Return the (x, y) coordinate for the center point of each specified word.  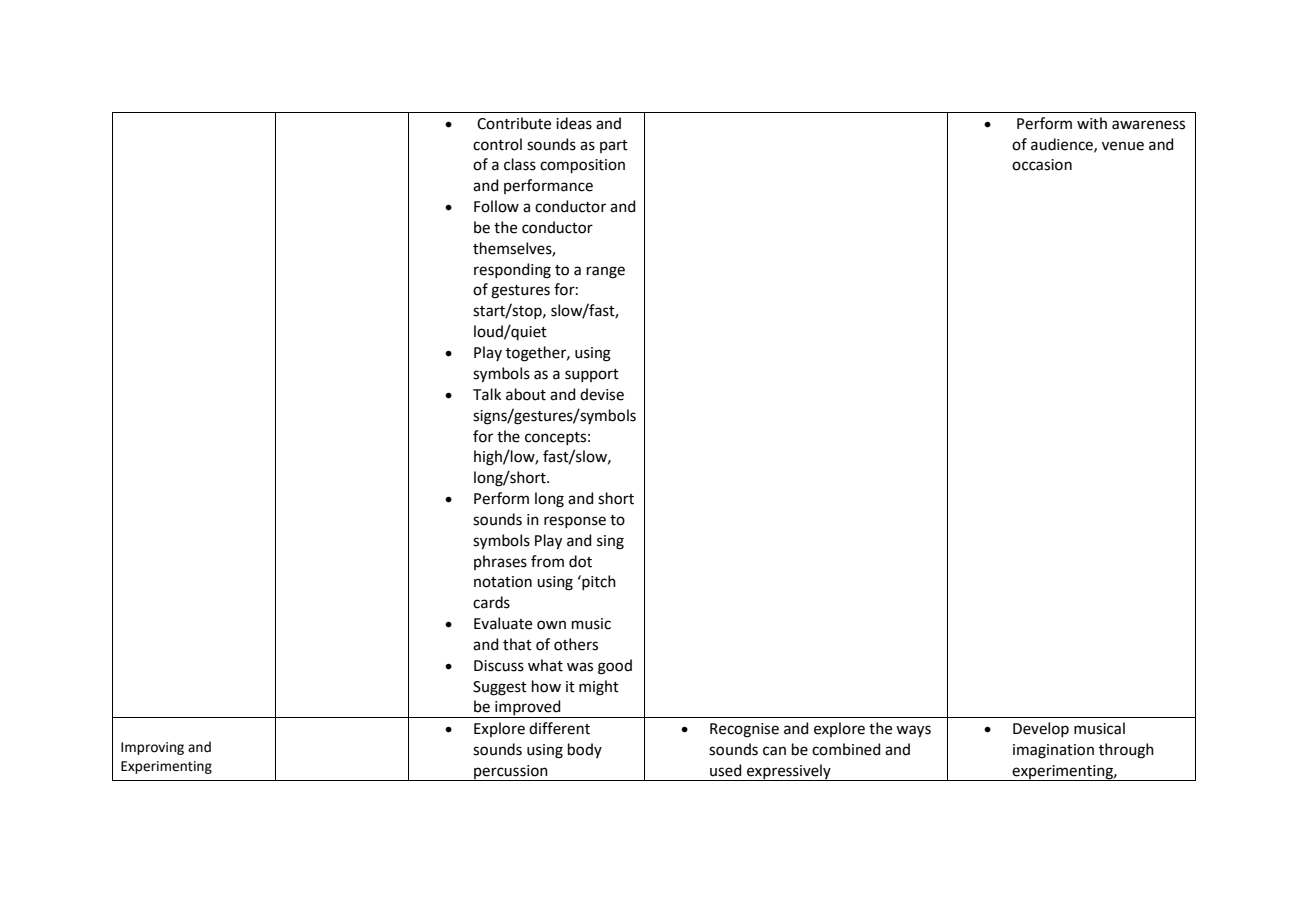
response (575, 522)
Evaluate (503, 623)
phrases (500, 562)
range (606, 272)
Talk (487, 394)
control (497, 144)
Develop (1041, 729)
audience (1063, 145)
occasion (1042, 165)
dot (580, 561)
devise (602, 394)
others (576, 644)
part (614, 146)
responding (512, 271)
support (592, 375)
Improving (152, 748)
